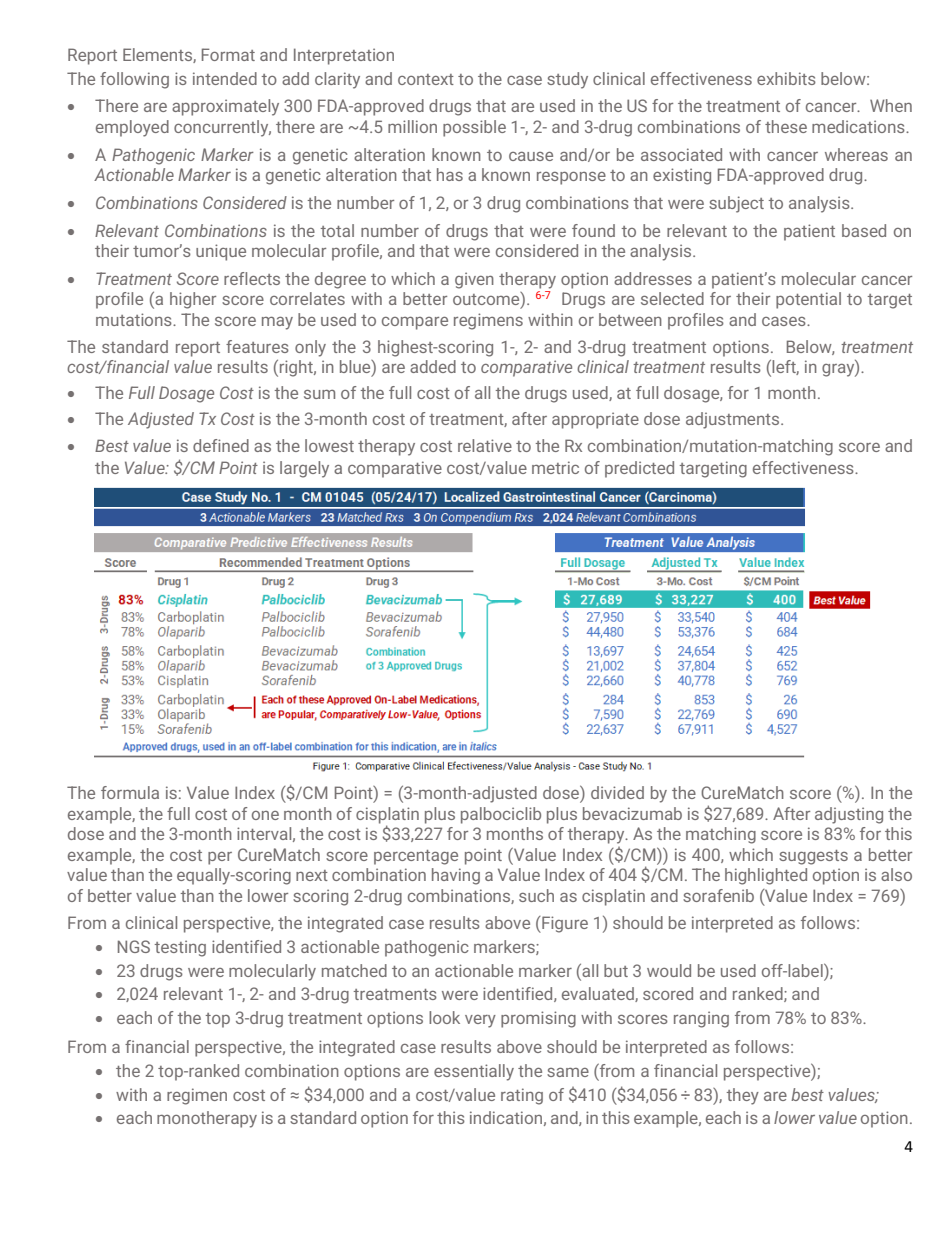 The height and width of the document is (1233, 952). I want to click on exhibits, so click(786, 78).
